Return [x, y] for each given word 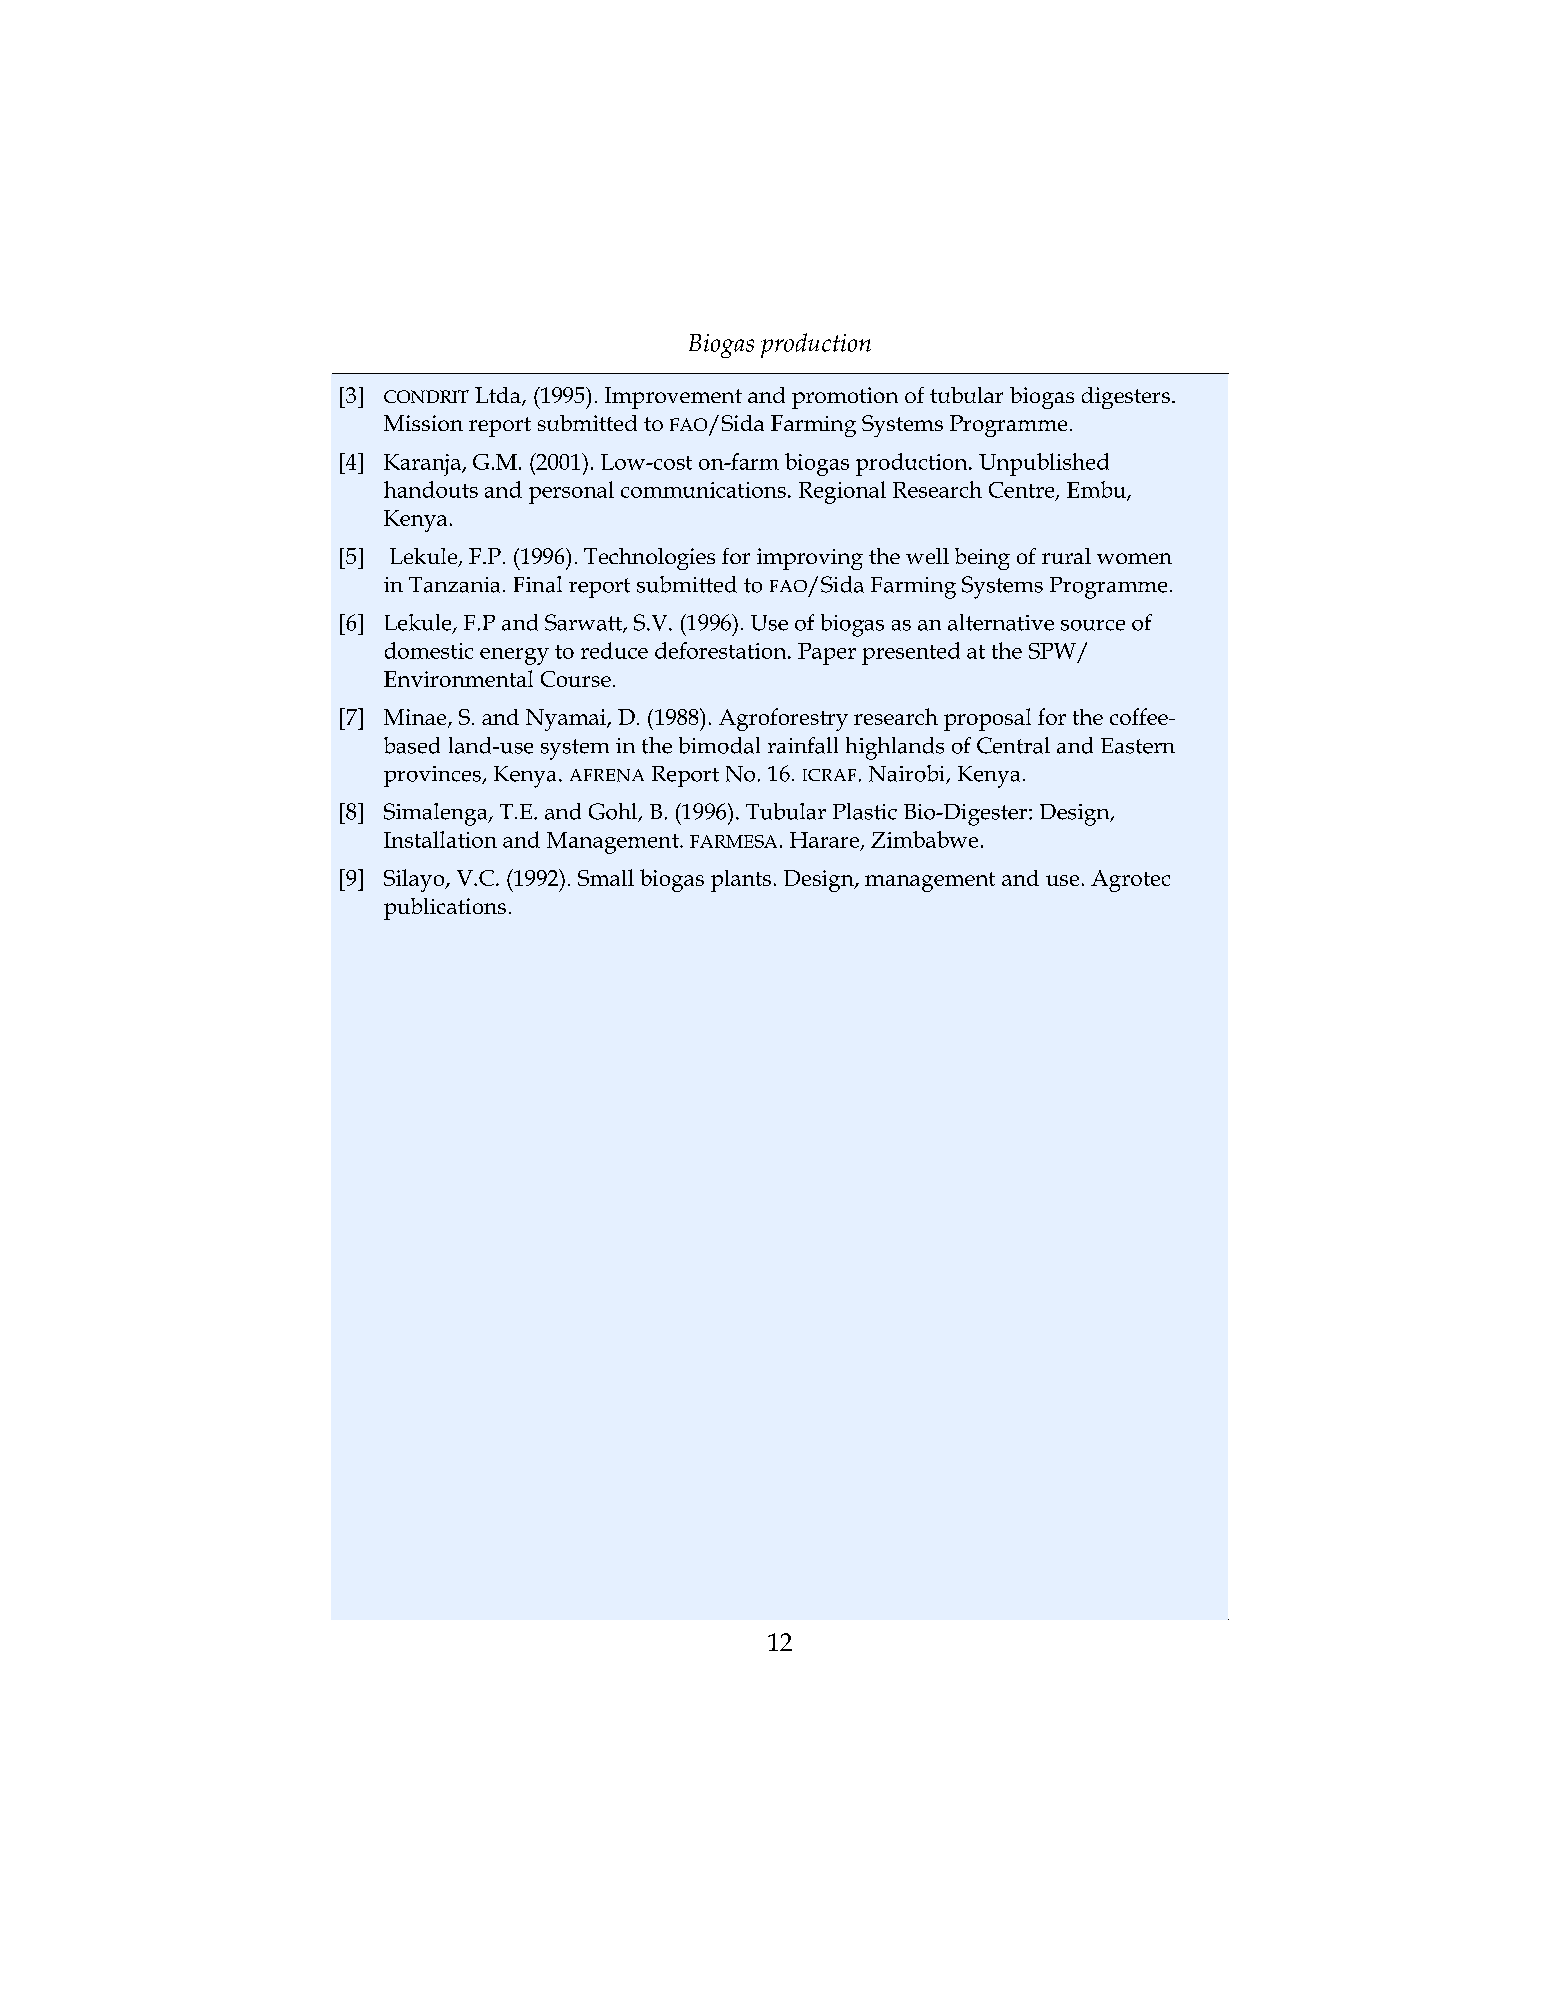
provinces [433, 776]
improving [810, 559]
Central [1013, 745]
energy [514, 656]
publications [445, 909]
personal [571, 492]
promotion [845, 398]
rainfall [803, 745]
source [1093, 625]
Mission [423, 423]
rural [1066, 556]
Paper [827, 654]
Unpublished [1044, 464]
